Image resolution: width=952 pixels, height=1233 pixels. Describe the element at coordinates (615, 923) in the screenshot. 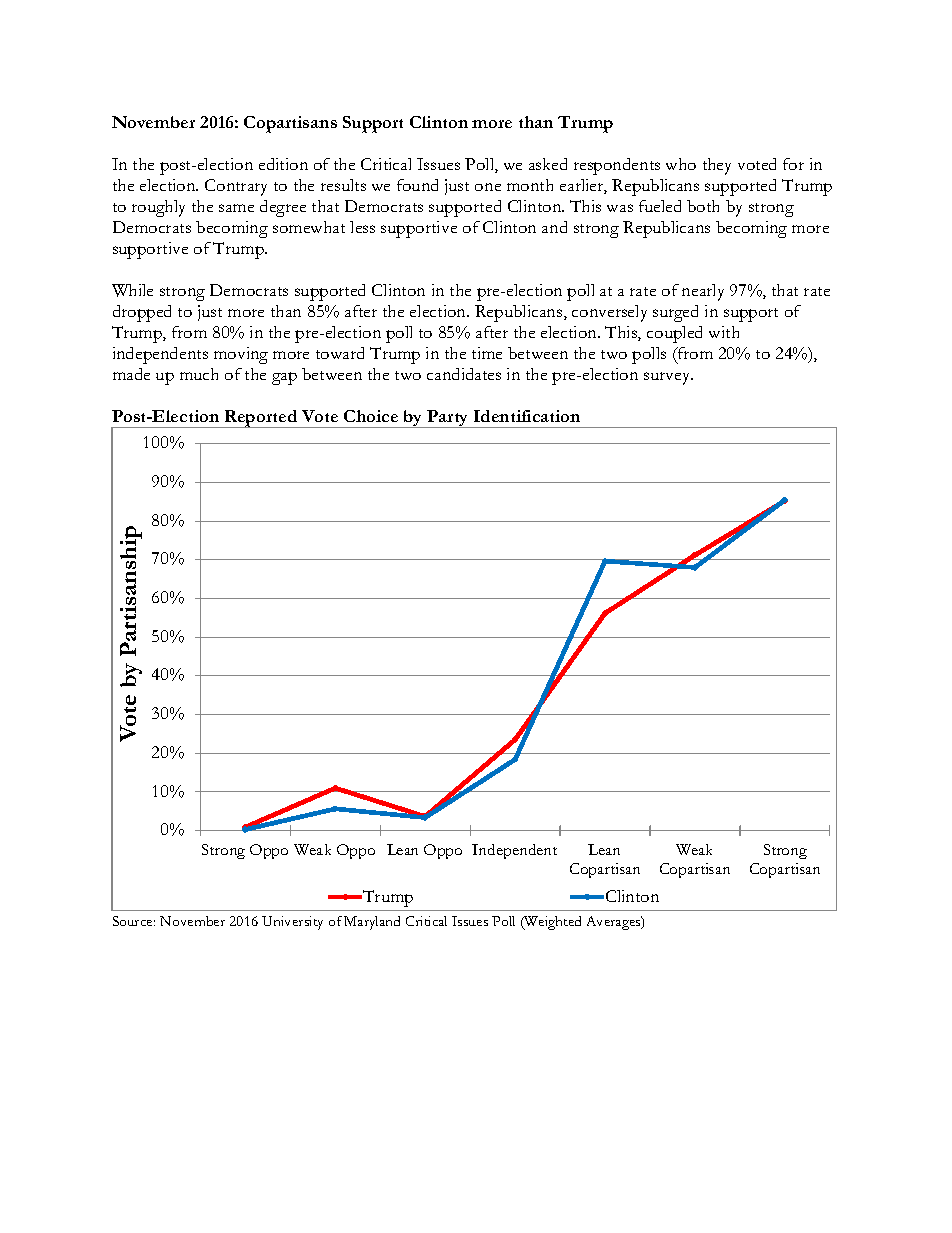

I see `Averages` at that location.
